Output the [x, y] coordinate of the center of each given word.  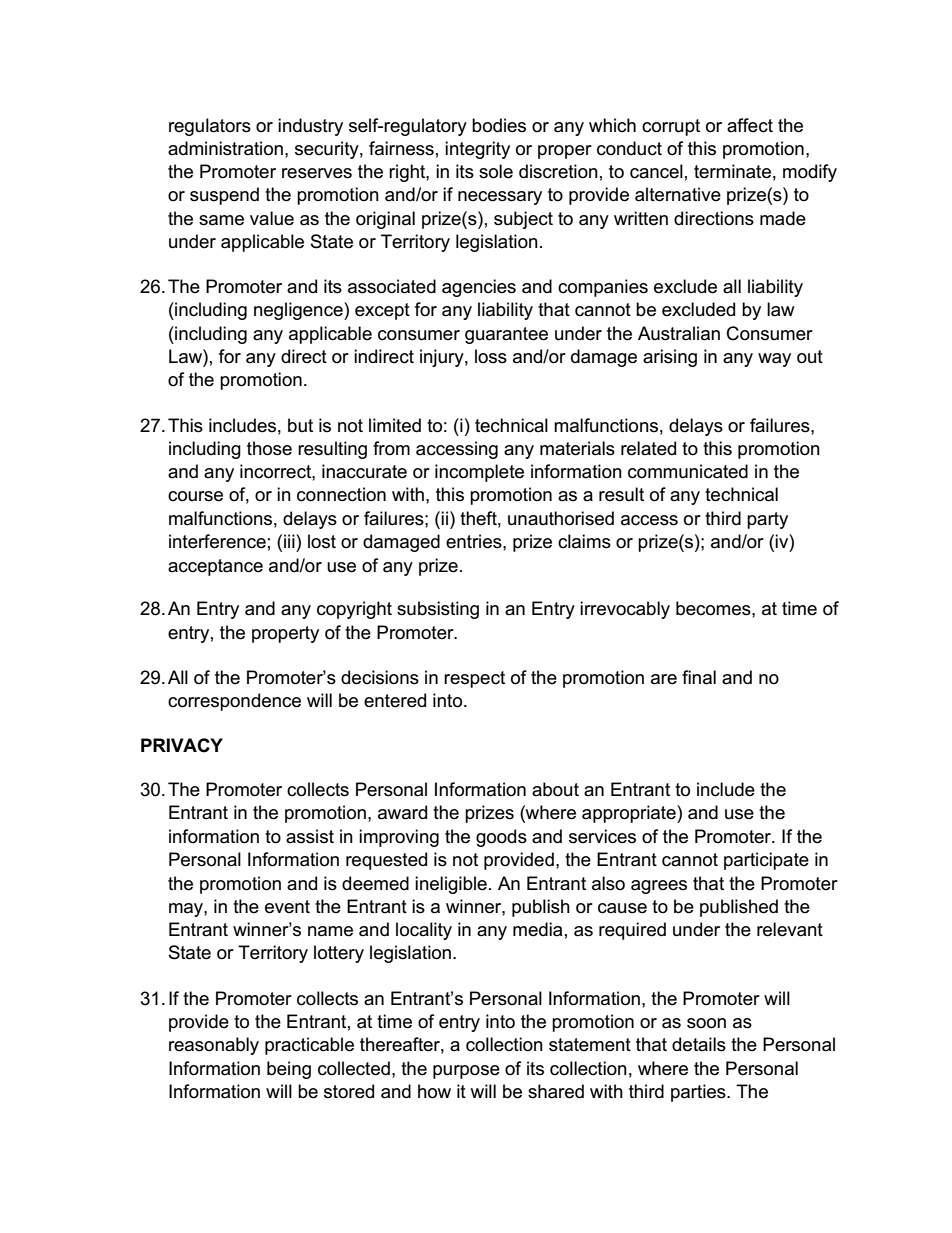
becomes [714, 608]
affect [750, 125]
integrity [477, 150]
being [289, 1070]
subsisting [438, 610]
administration [225, 148]
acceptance [215, 567]
